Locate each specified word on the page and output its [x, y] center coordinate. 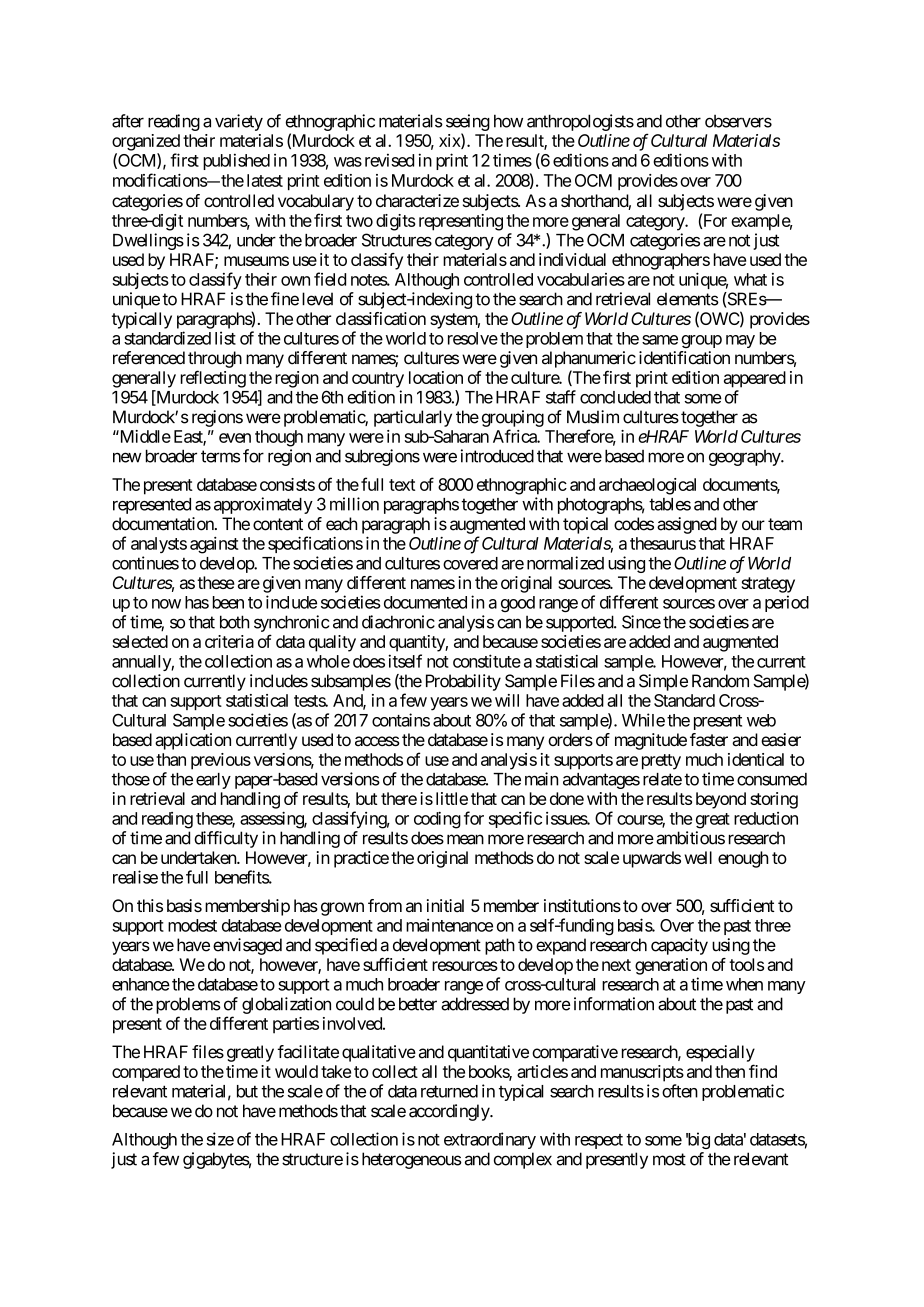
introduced [497, 456]
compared [146, 1073]
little [452, 798]
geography [745, 458]
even [235, 438]
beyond [721, 800]
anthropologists [580, 122]
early [213, 781]
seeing [468, 122]
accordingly [450, 1112]
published [236, 161]
